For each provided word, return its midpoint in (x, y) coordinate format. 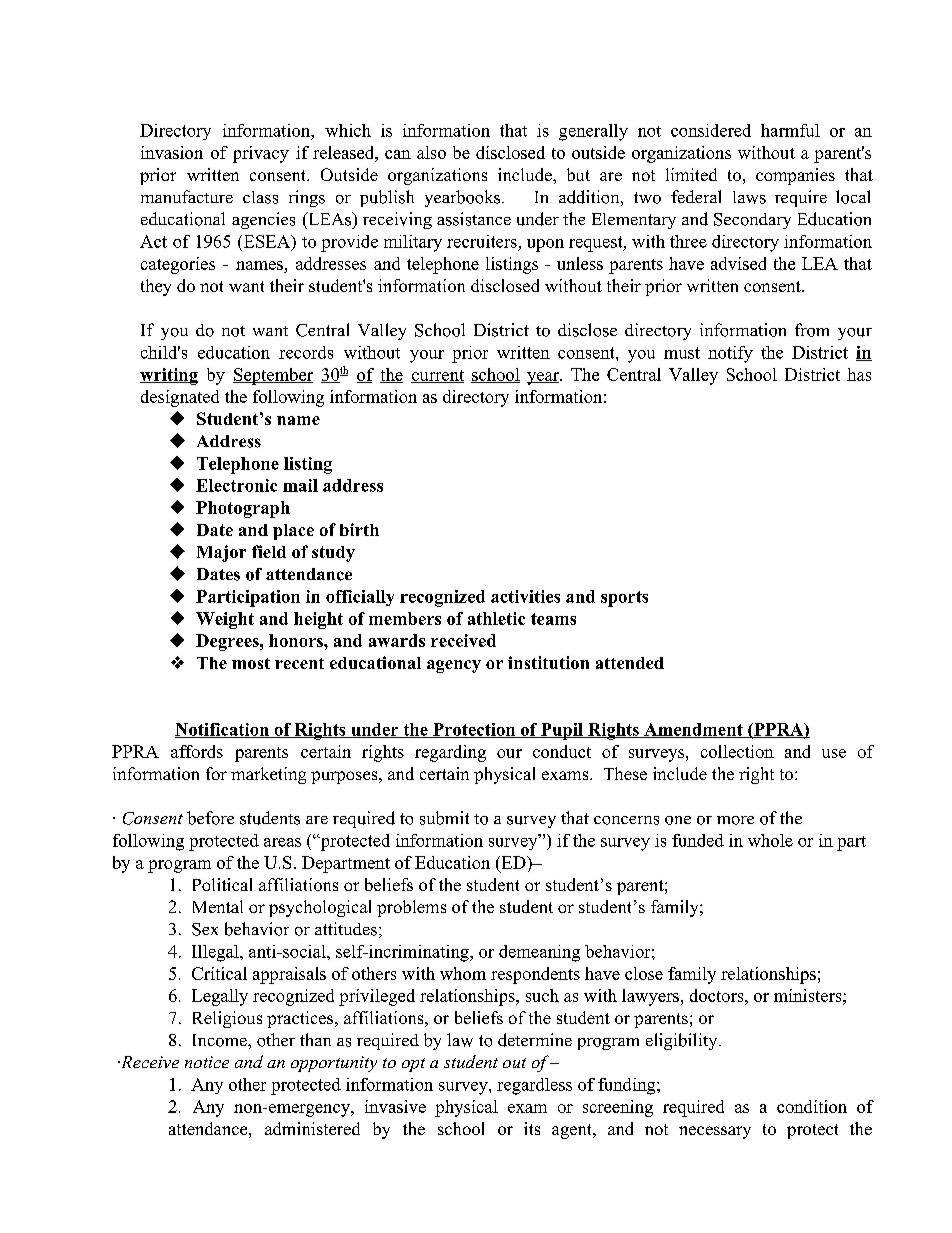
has (859, 374)
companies (795, 176)
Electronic (236, 485)
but (578, 174)
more (735, 820)
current (437, 376)
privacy (261, 154)
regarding (450, 753)
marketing (268, 775)
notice (207, 1062)
